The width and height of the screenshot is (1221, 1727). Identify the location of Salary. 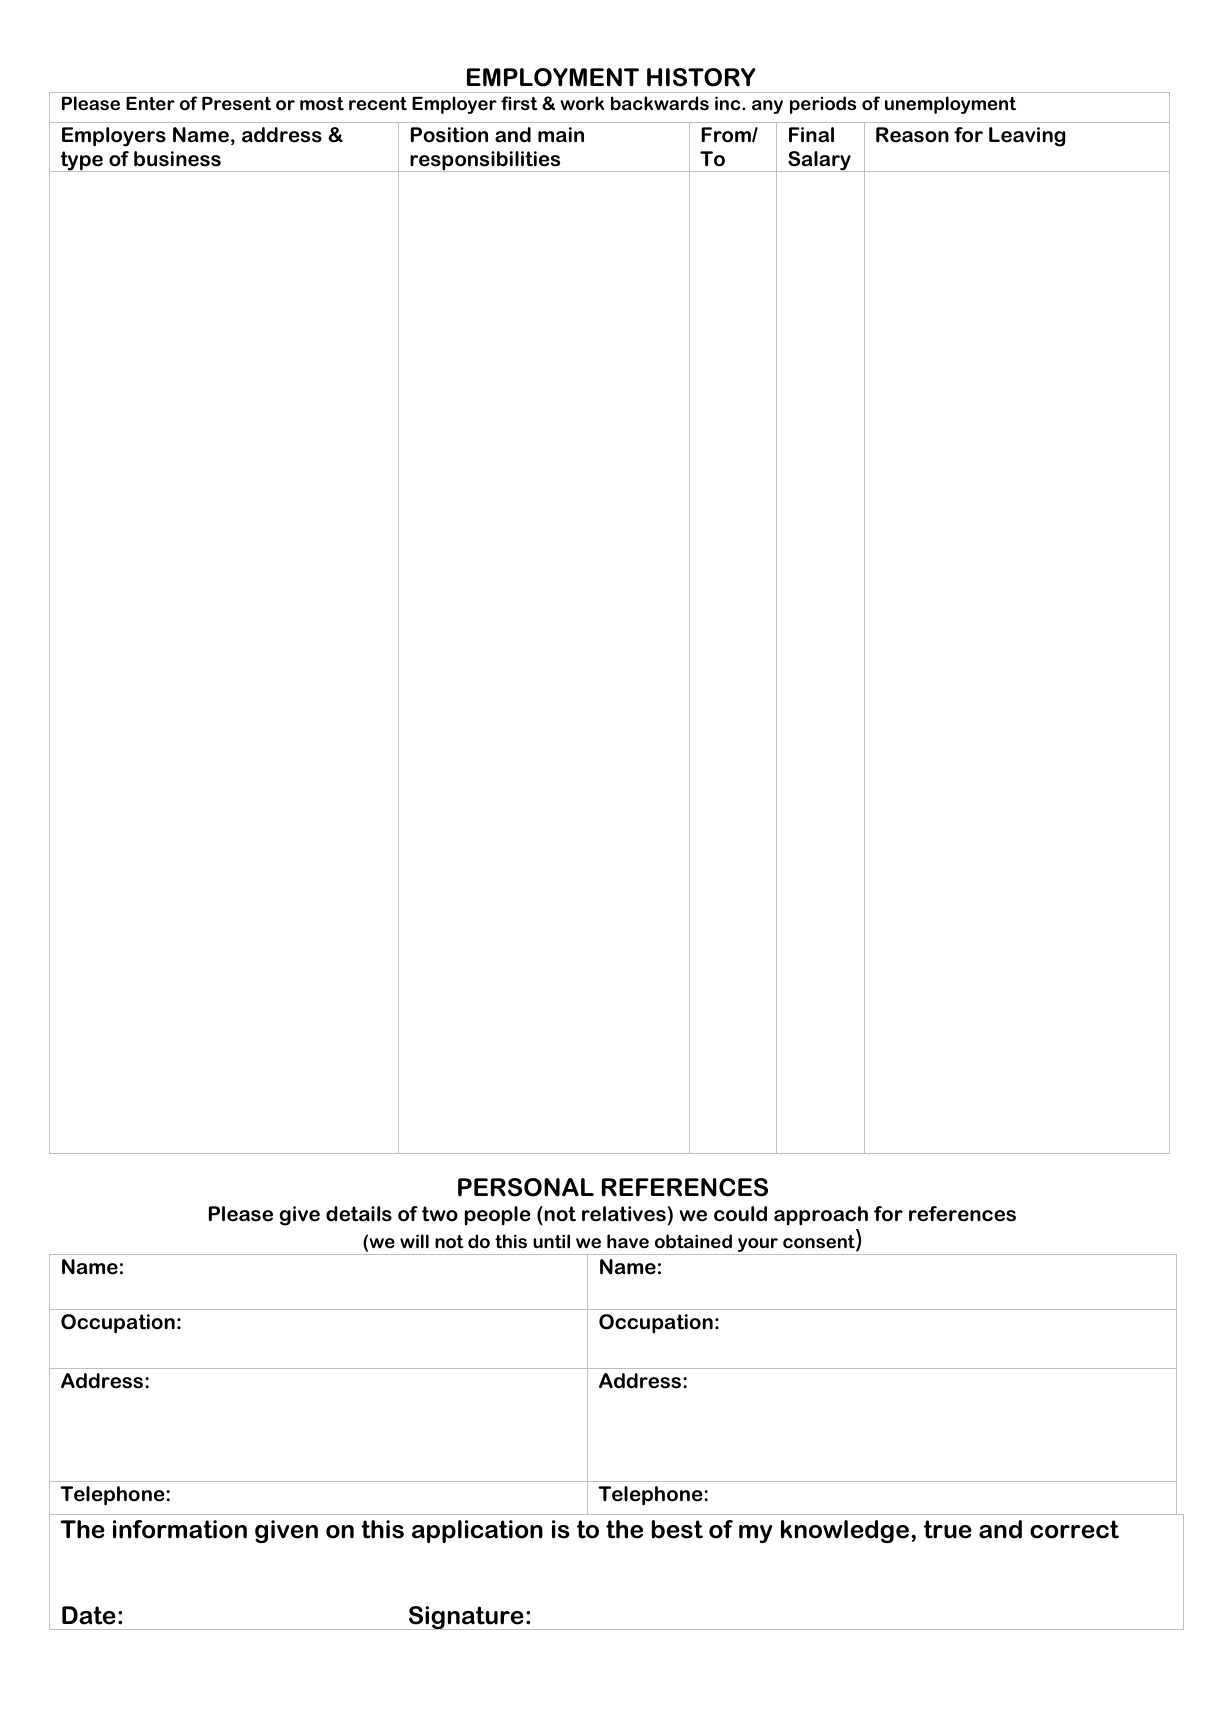
(819, 161).
